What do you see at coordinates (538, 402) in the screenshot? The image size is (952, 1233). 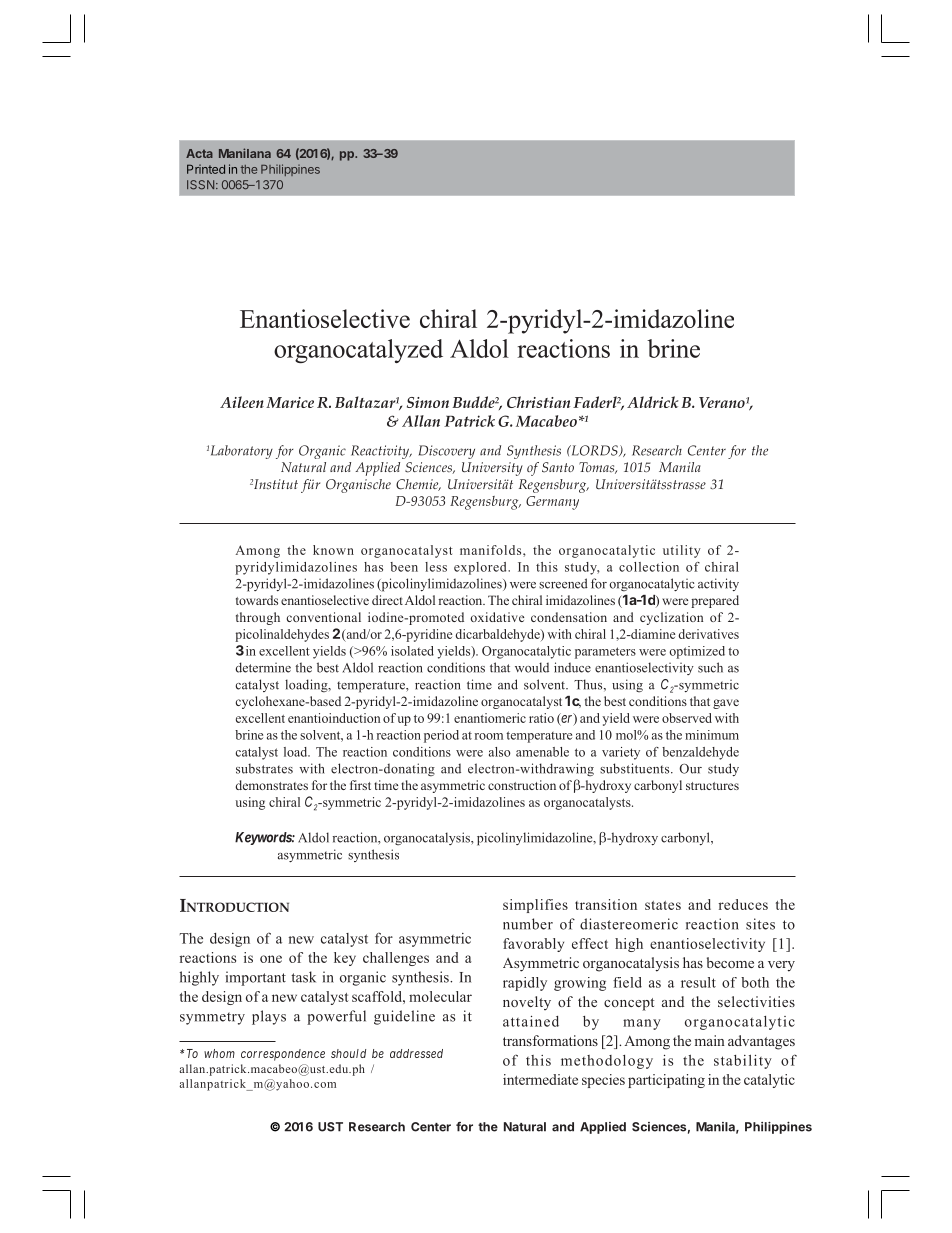 I see `Christian` at bounding box center [538, 402].
